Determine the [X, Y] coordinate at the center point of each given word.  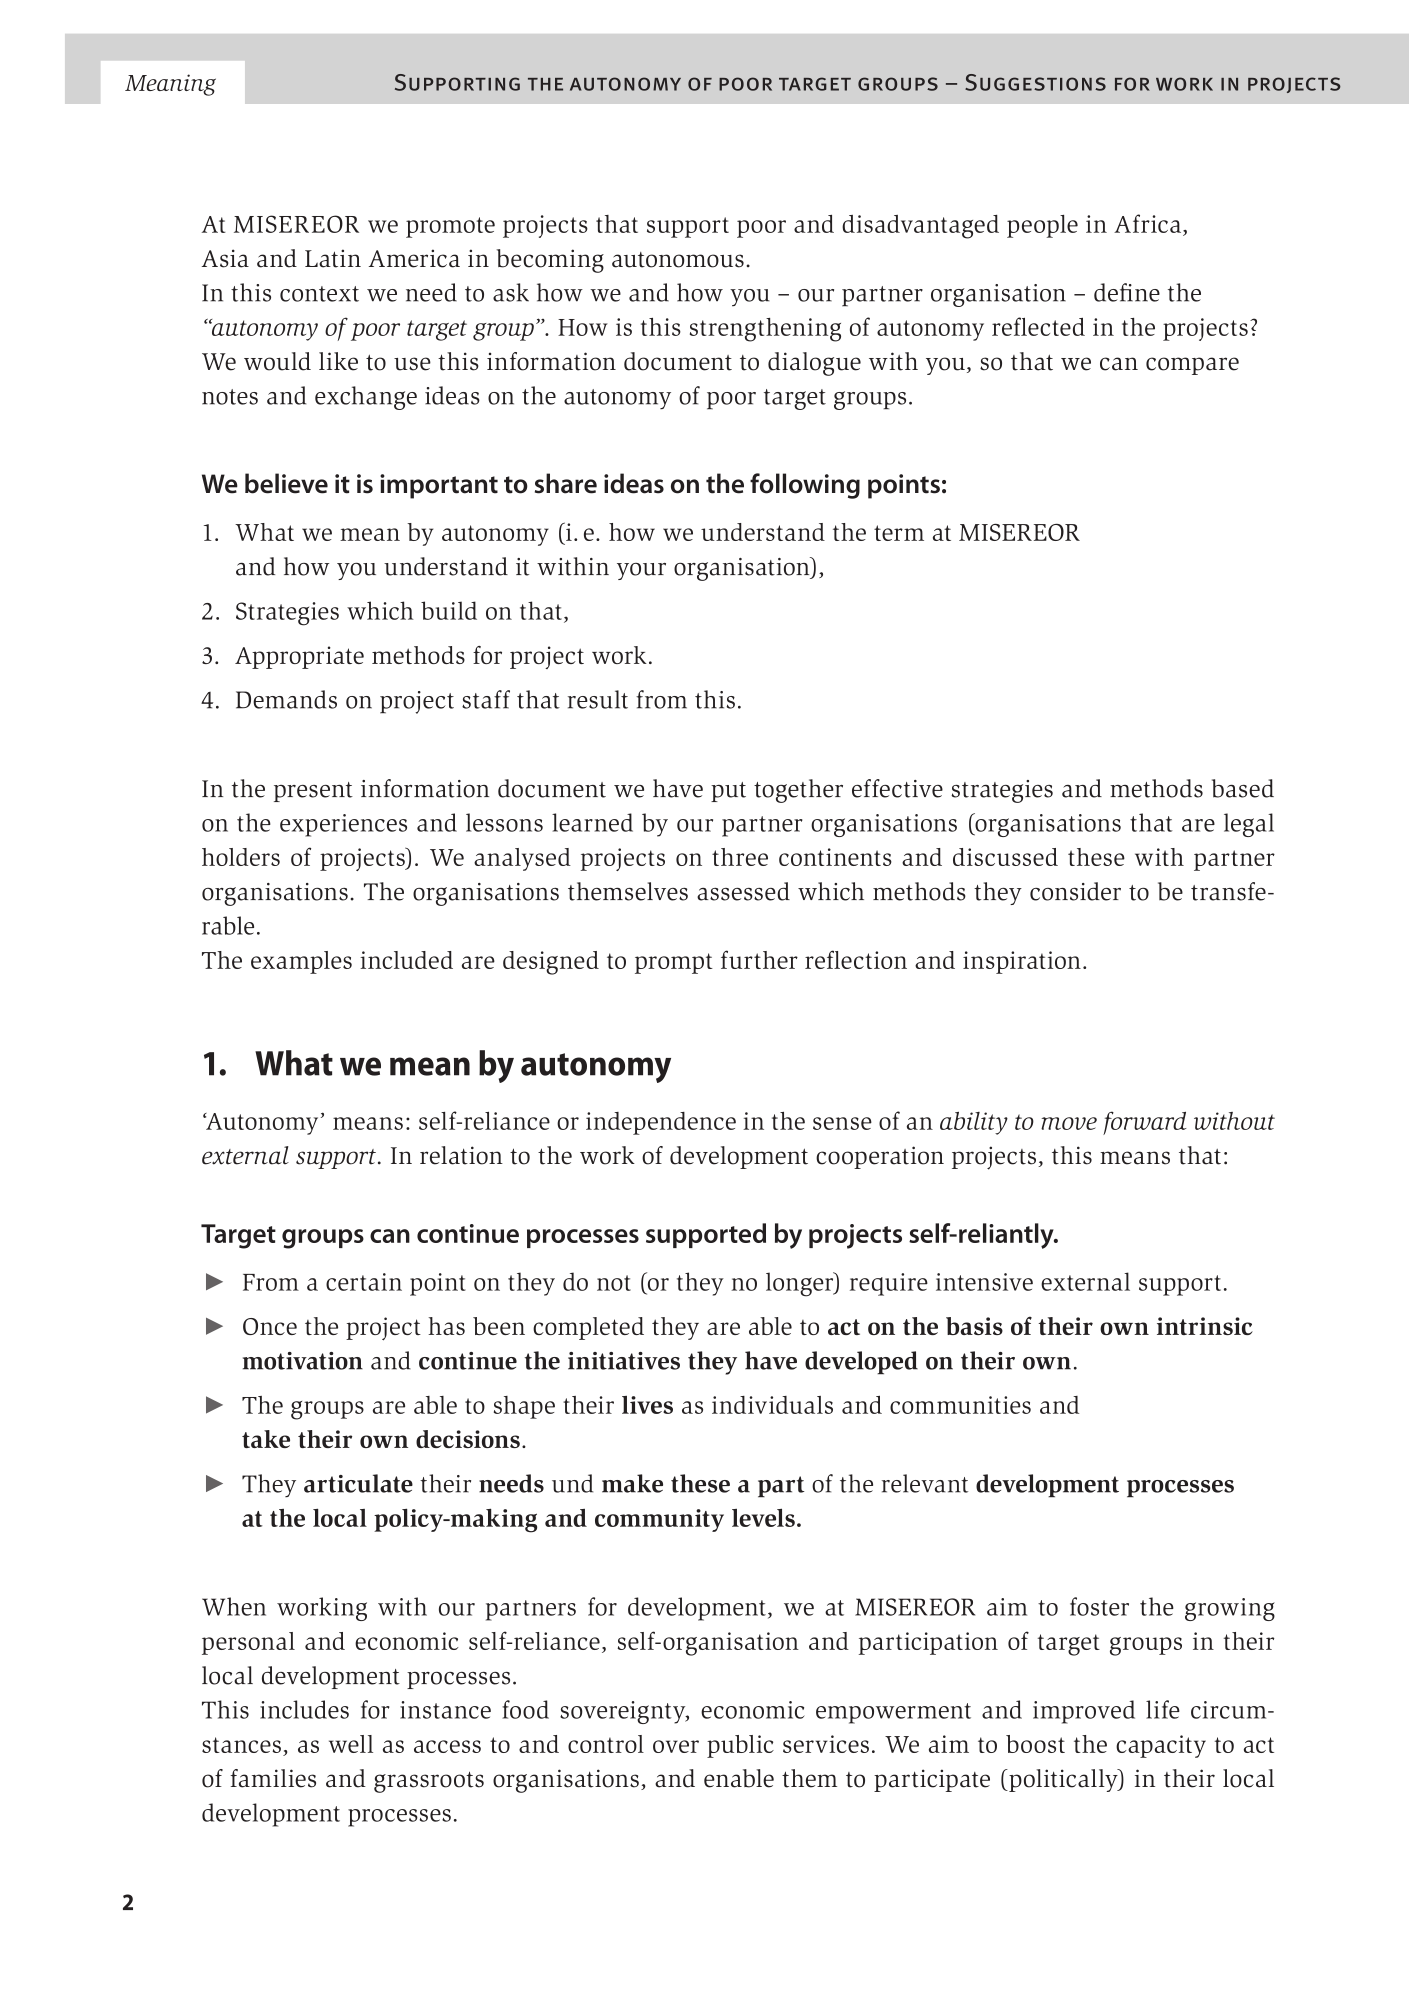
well [351, 1744]
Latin [333, 258]
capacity [1161, 1746]
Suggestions [1035, 82]
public [740, 1746]
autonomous [678, 260]
